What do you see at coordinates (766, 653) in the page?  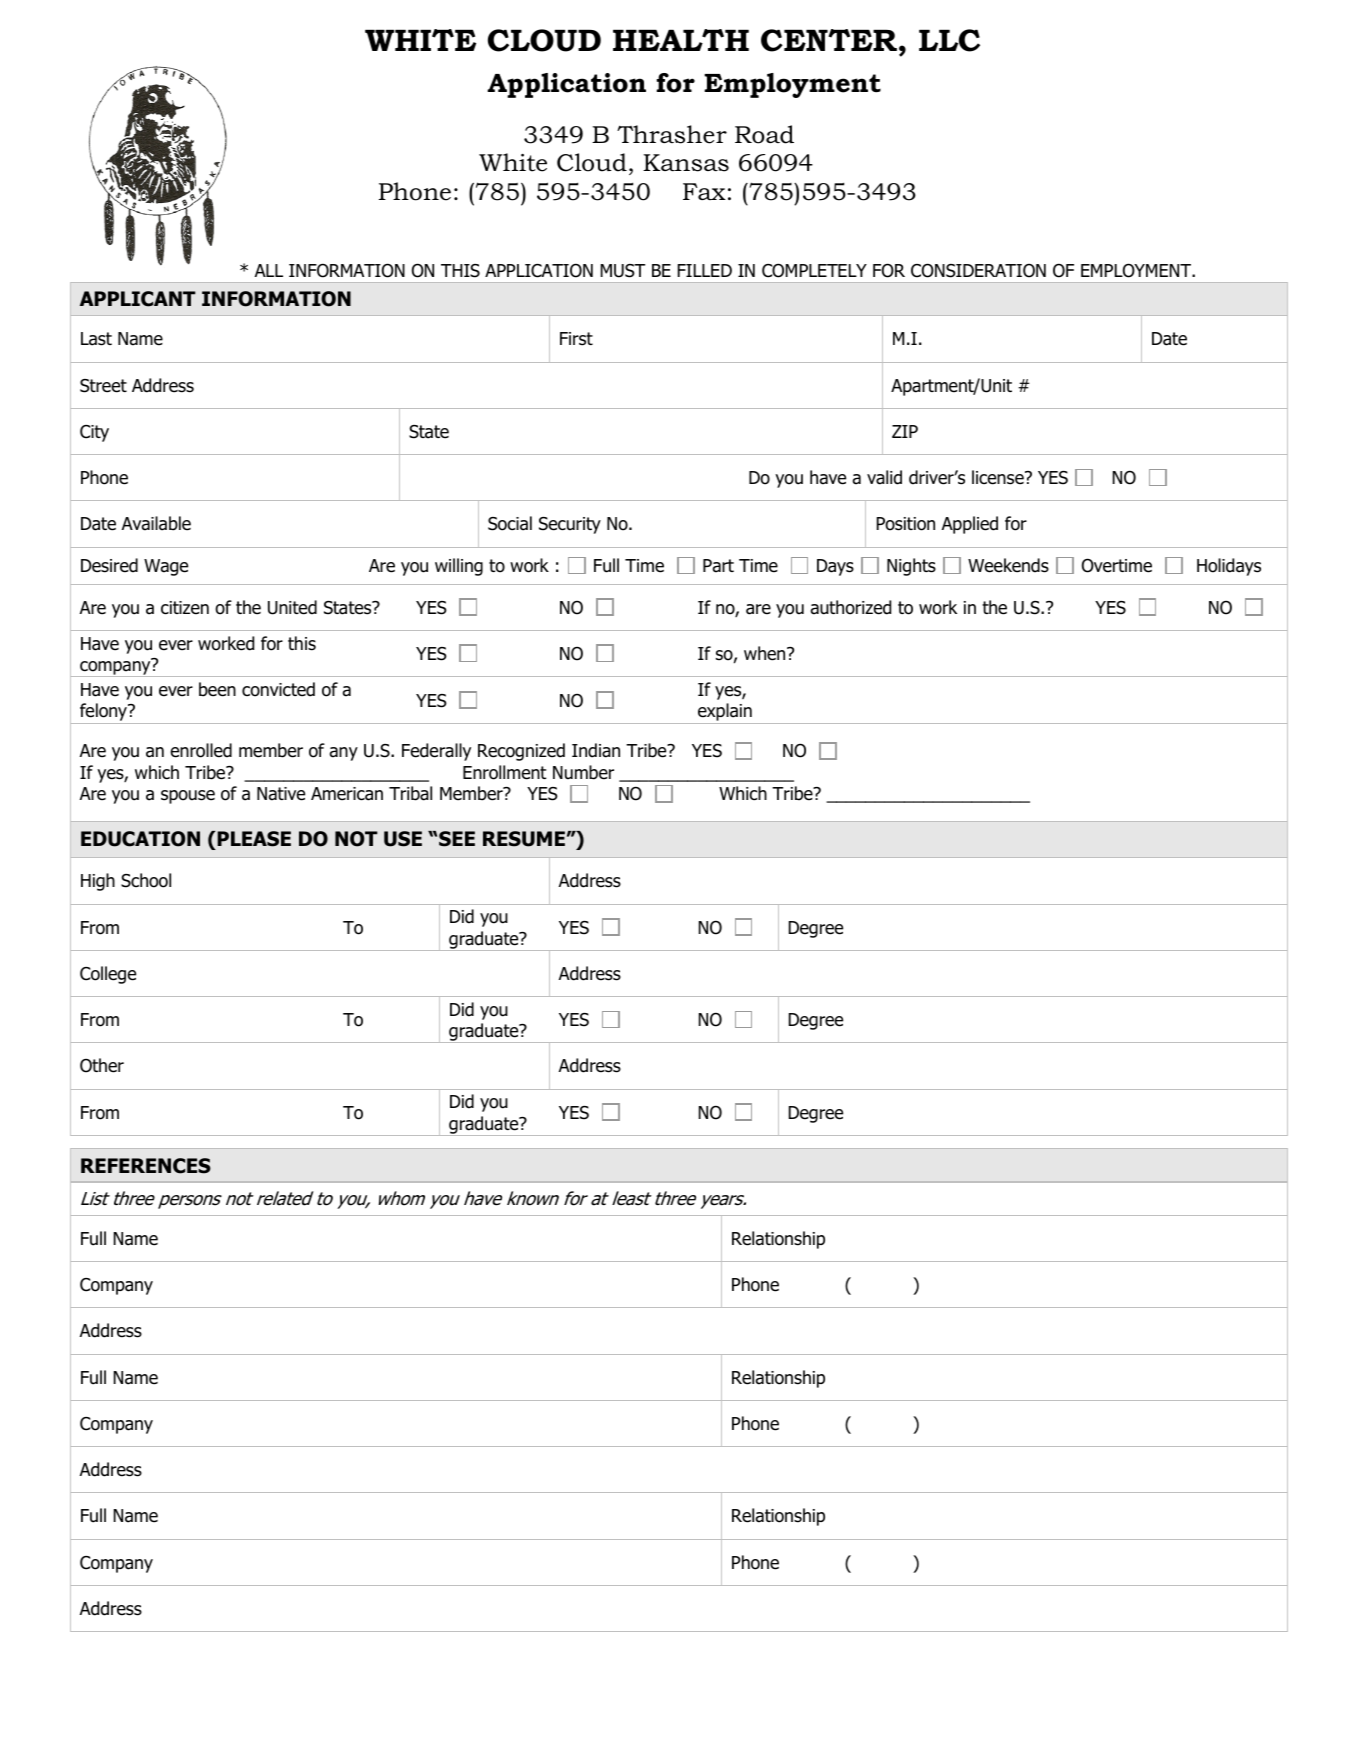 I see `when` at bounding box center [766, 653].
